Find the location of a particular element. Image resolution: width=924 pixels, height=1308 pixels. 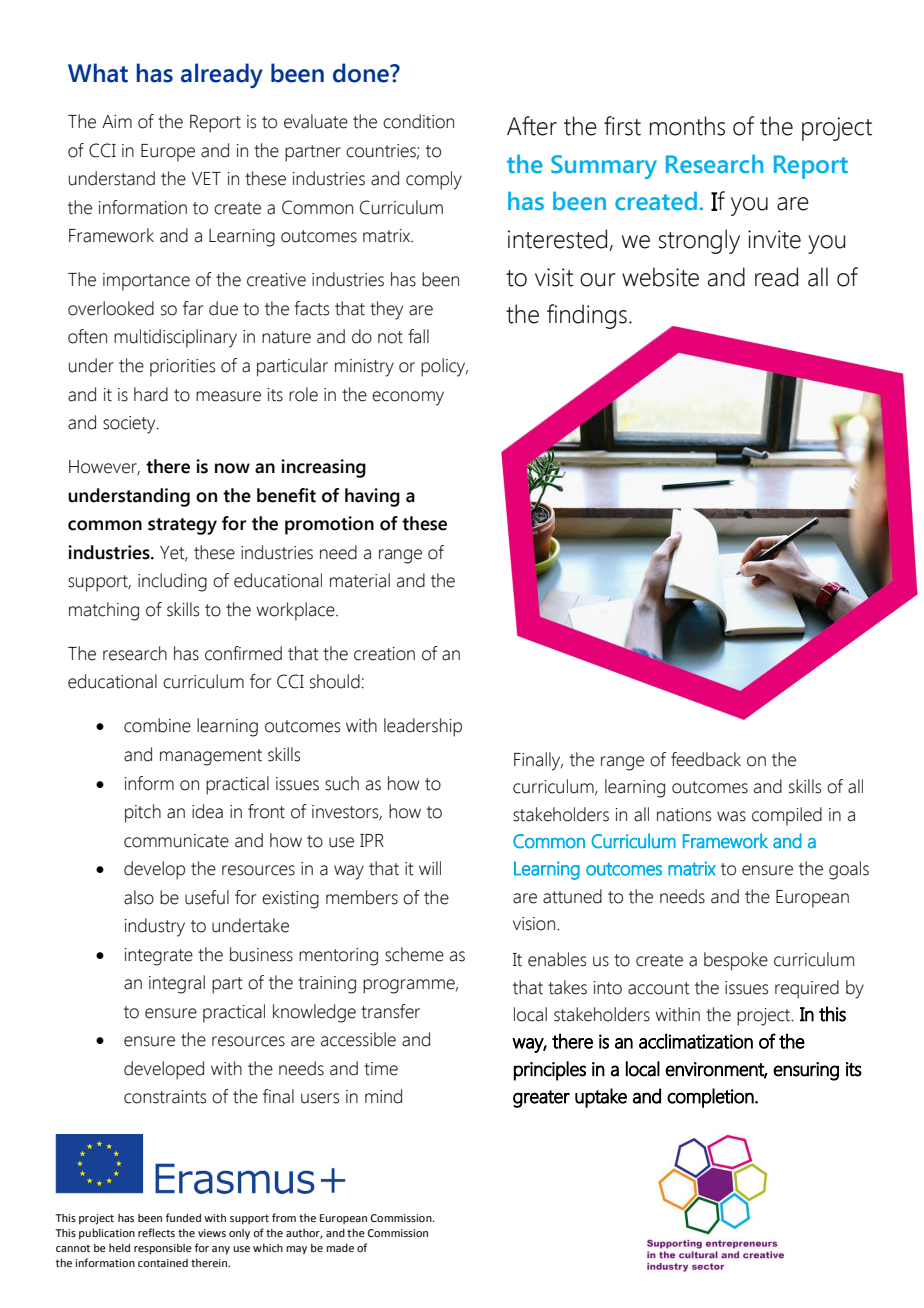

reflects is located at coordinates (156, 1232).
